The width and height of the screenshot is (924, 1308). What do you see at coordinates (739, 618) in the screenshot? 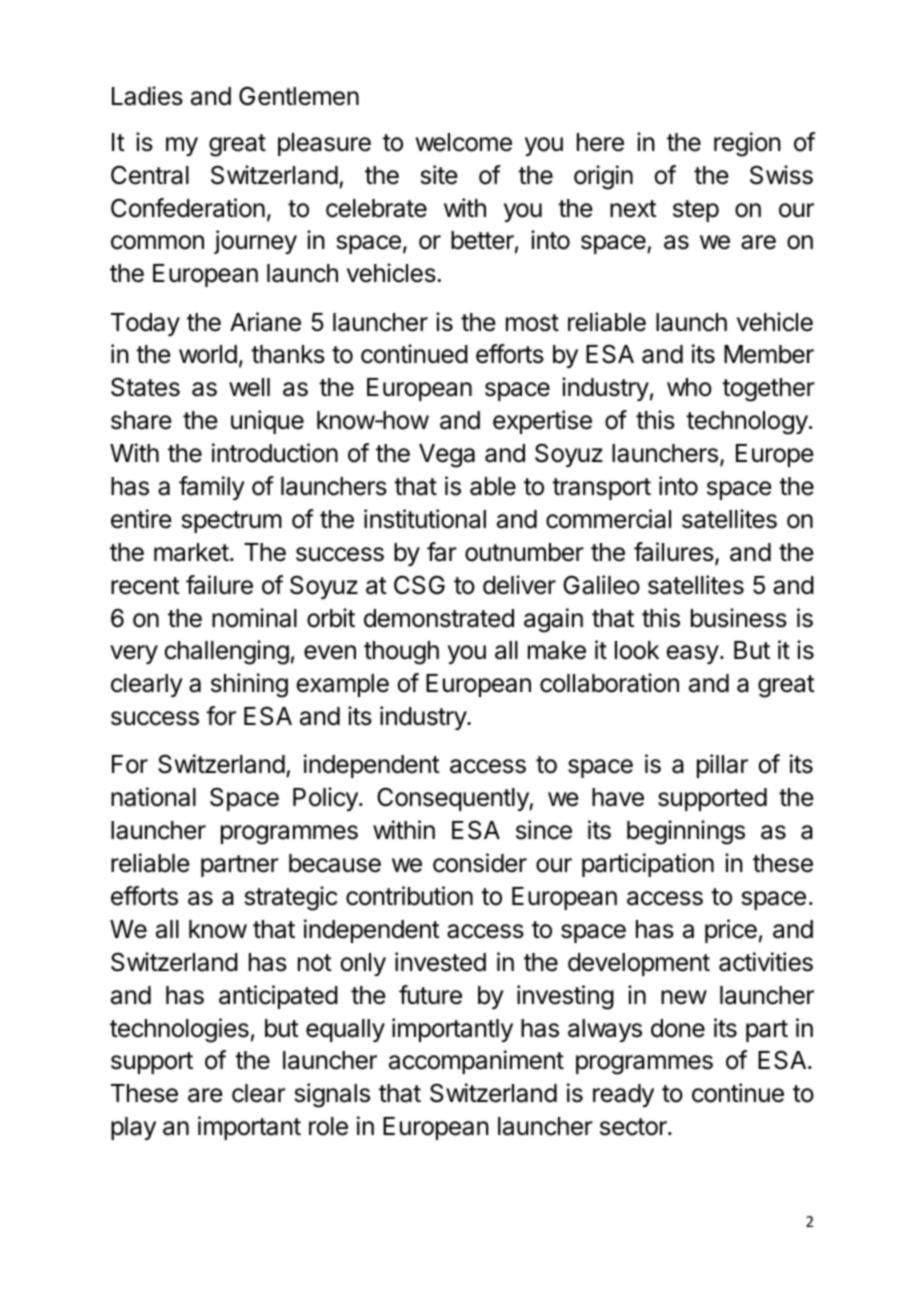
I see `business` at bounding box center [739, 618].
